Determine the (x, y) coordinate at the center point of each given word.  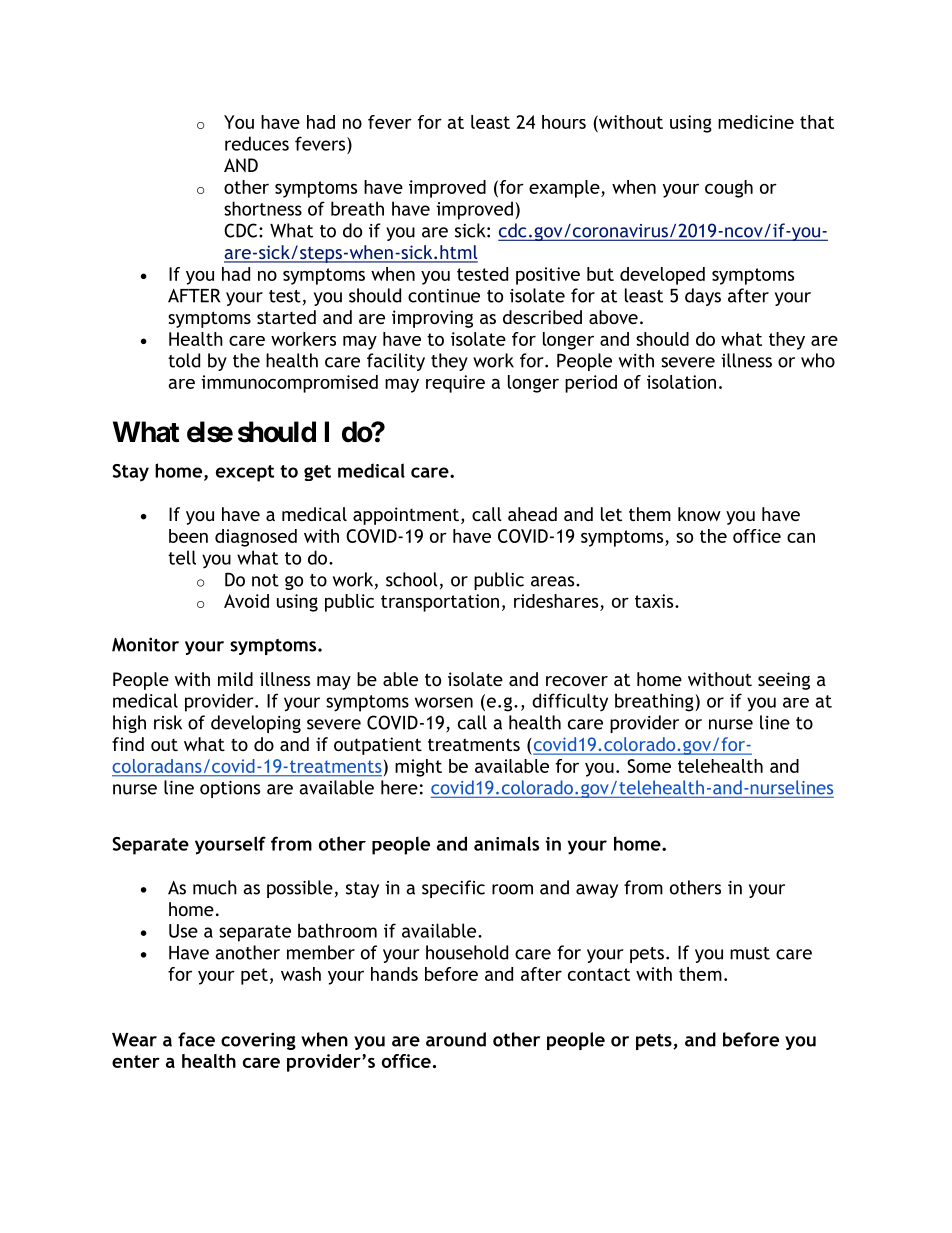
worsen (444, 702)
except (245, 473)
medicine (756, 122)
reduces (257, 143)
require (455, 384)
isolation (681, 382)
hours (564, 122)
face (196, 1039)
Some (649, 766)
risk (168, 722)
